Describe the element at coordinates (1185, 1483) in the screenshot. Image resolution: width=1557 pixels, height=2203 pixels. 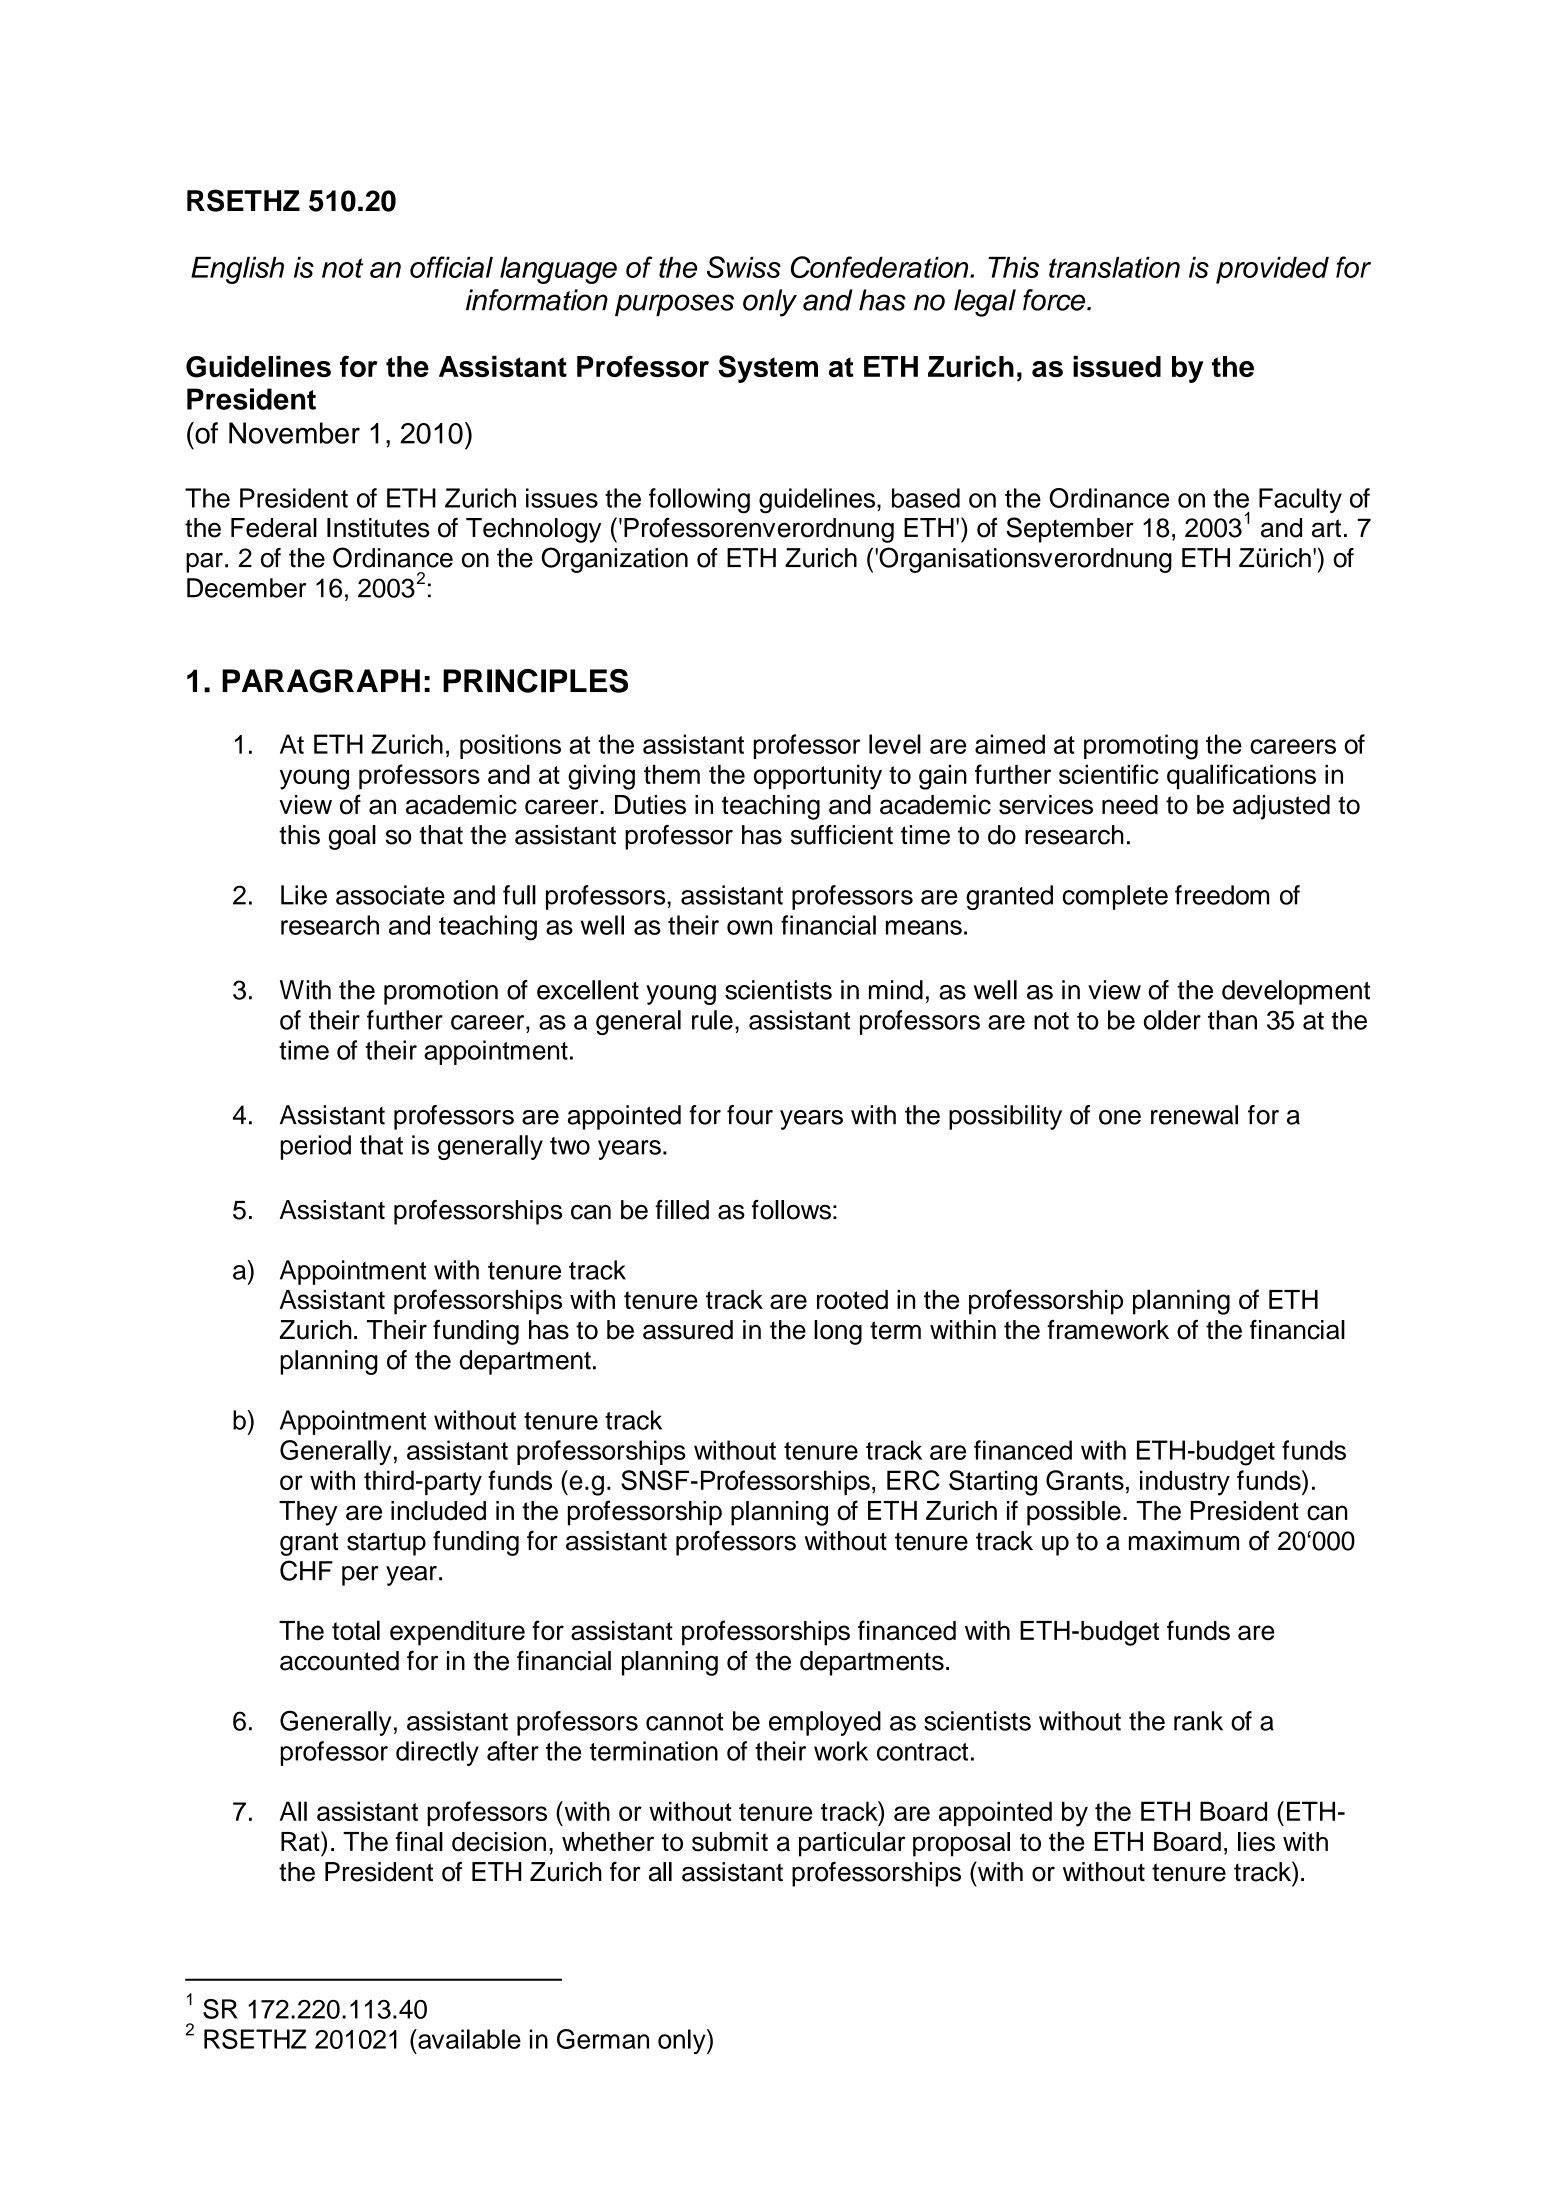
I see `industry` at that location.
